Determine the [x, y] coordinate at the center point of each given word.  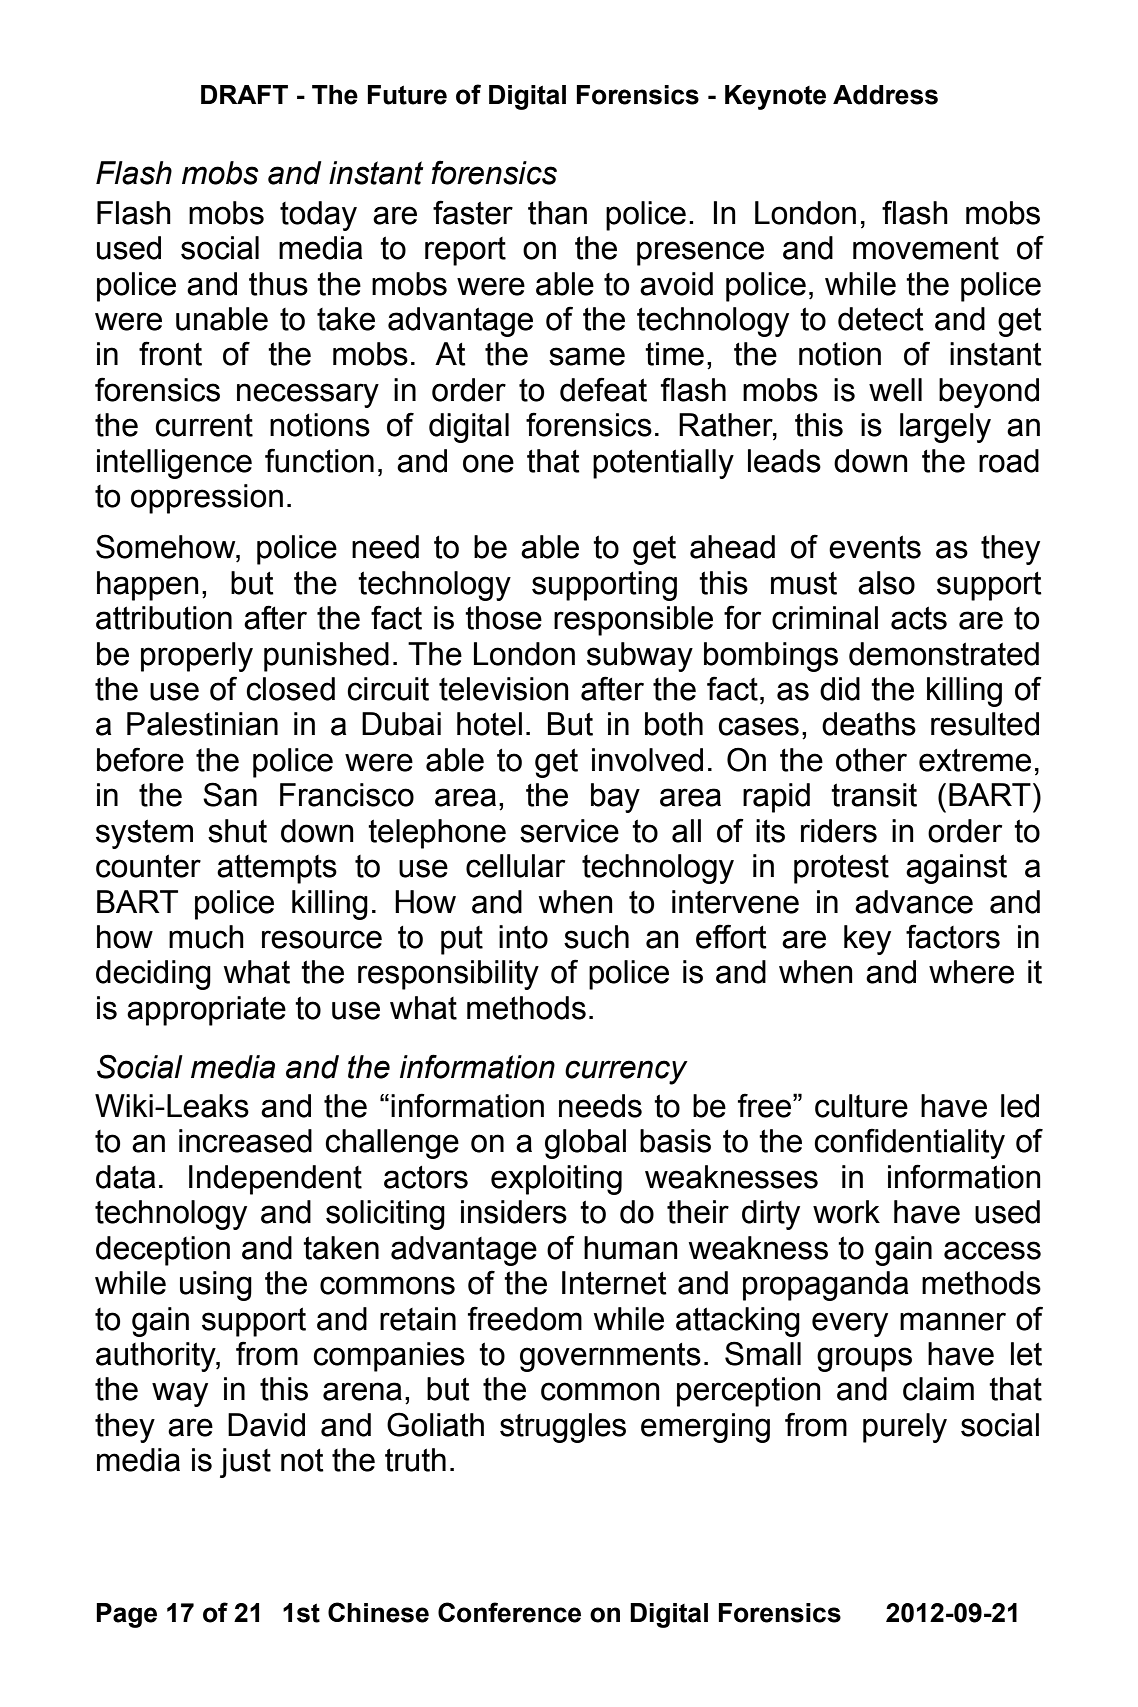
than [557, 213]
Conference [509, 1612]
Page [126, 1615]
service [569, 831]
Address [885, 95]
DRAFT [244, 94]
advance [914, 902]
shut [237, 831]
